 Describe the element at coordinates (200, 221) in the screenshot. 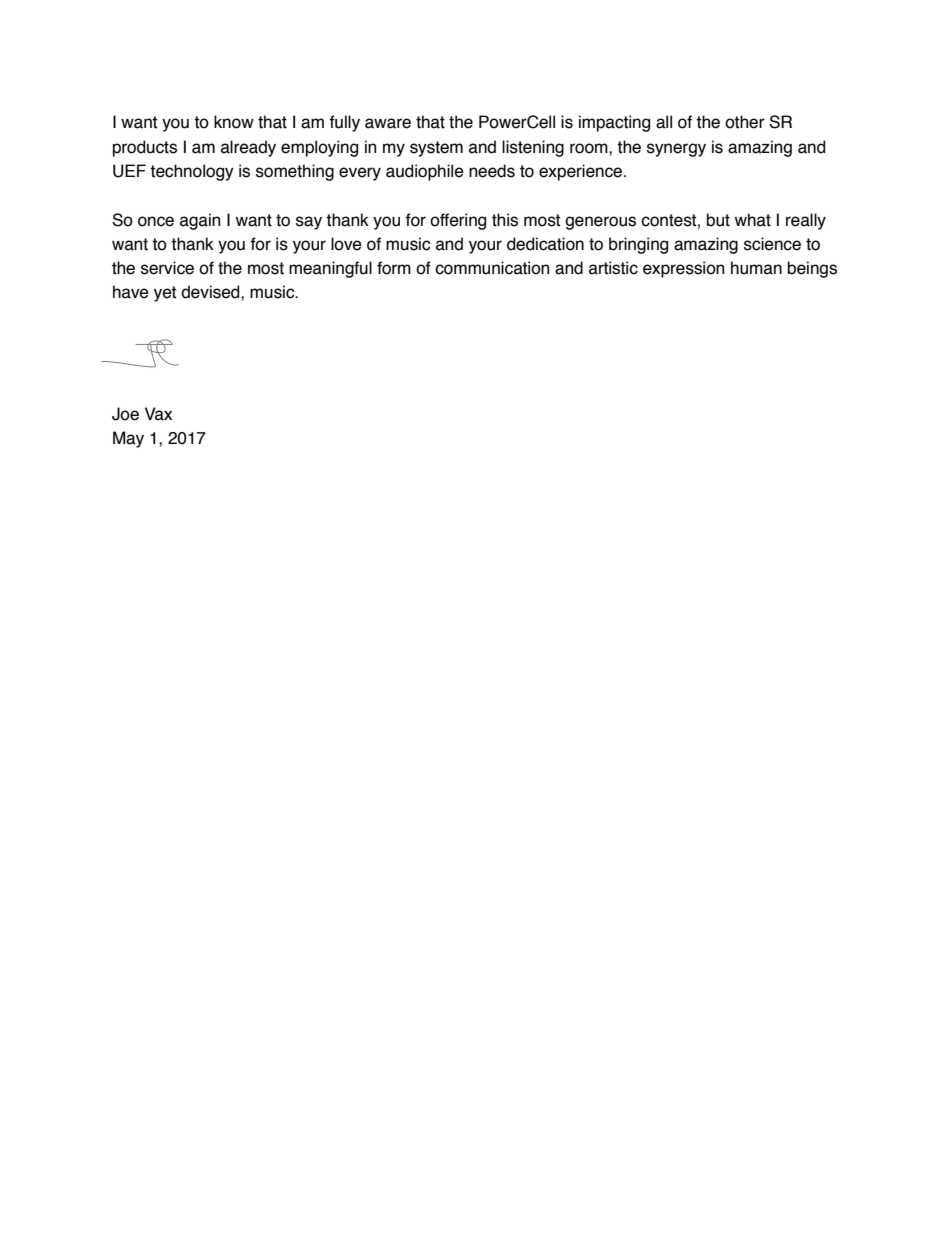

I see `again` at that location.
